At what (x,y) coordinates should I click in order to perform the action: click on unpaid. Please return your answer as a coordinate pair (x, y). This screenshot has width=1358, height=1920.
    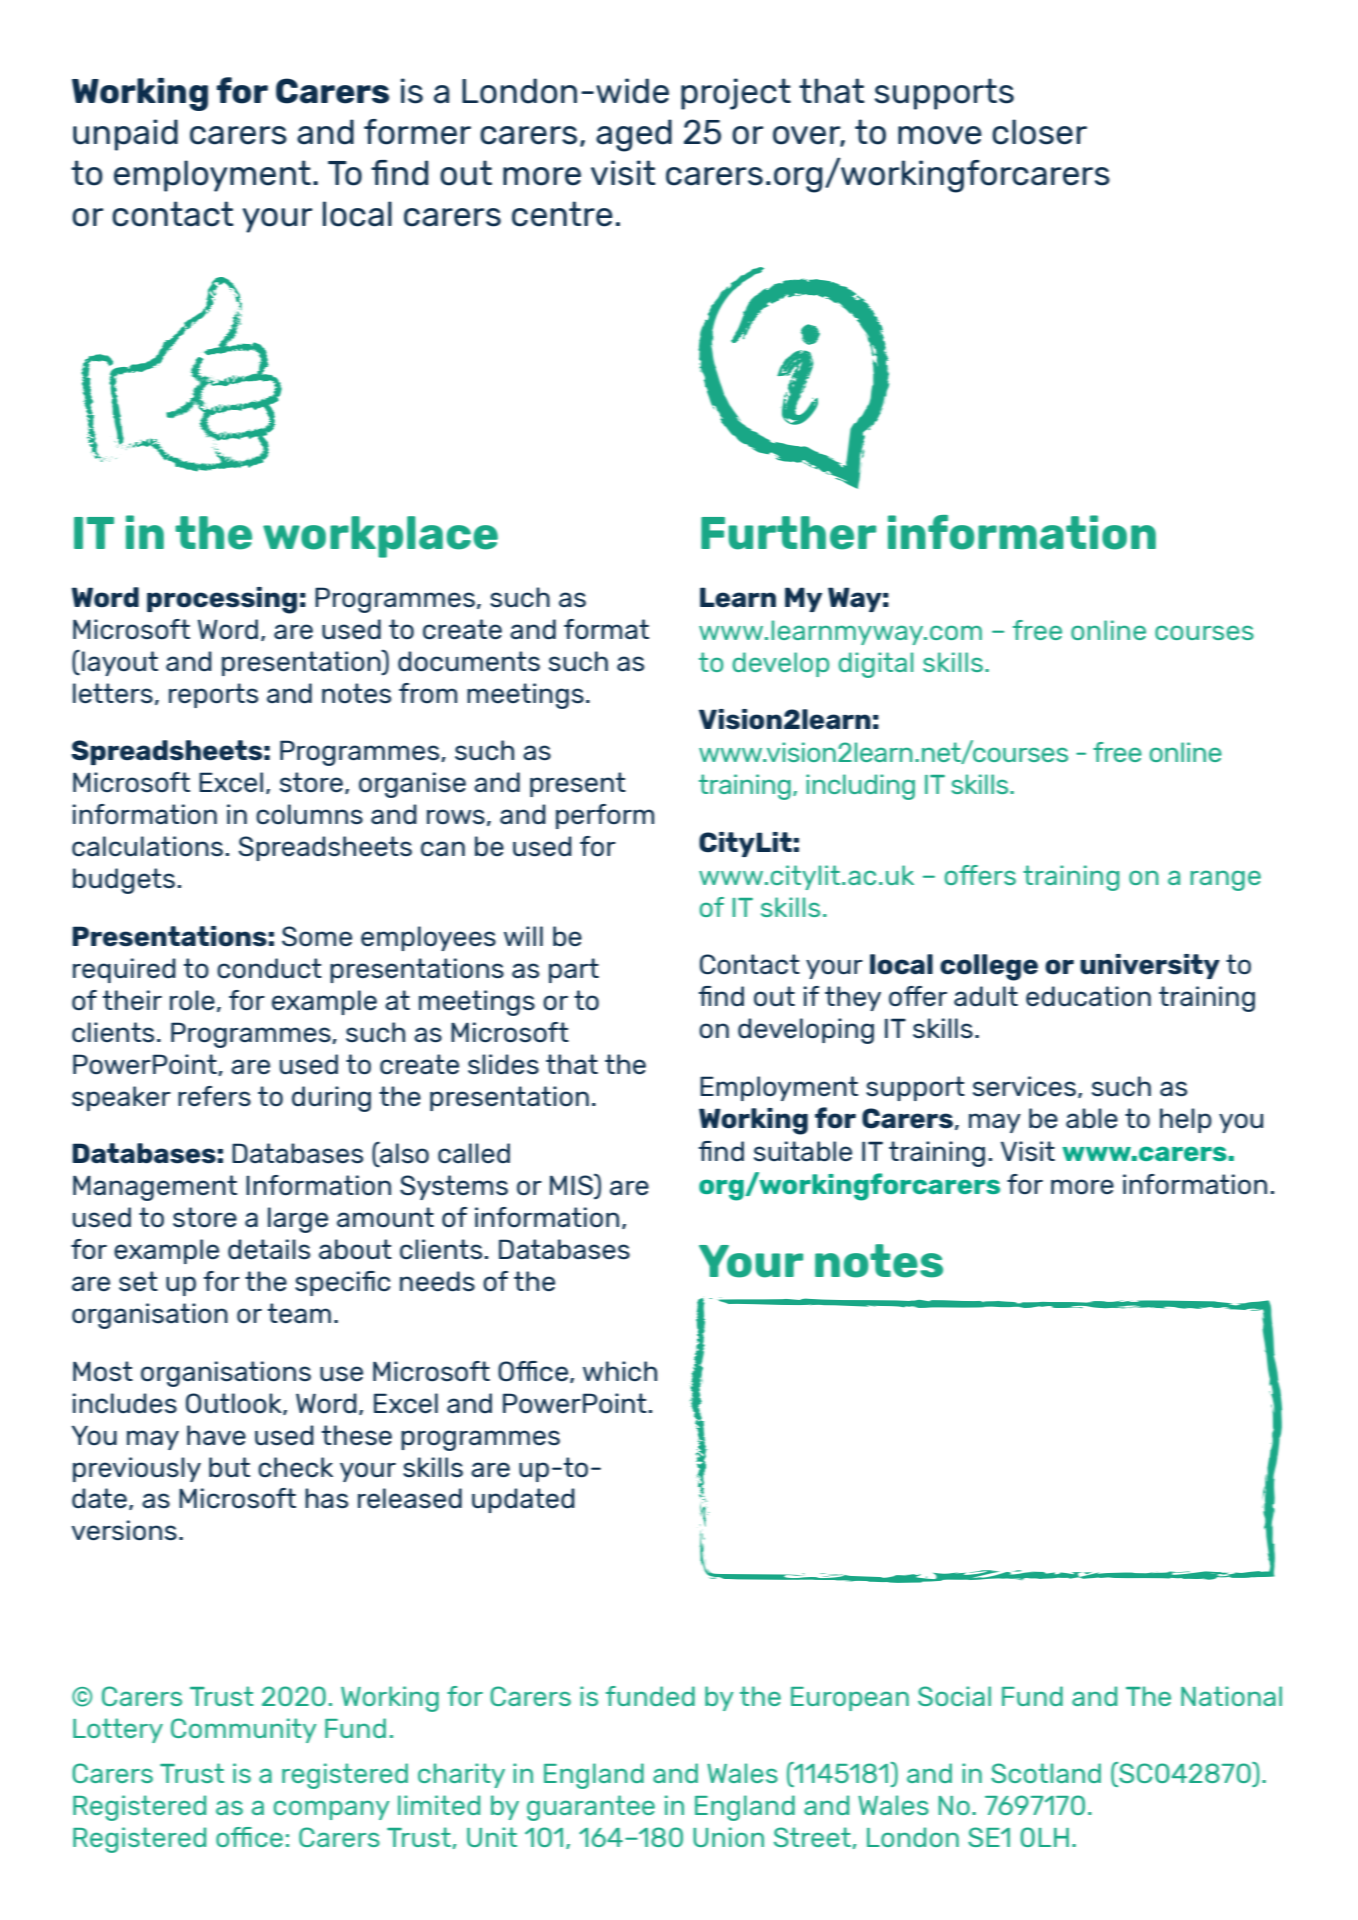
    Looking at the image, I should click on (125, 135).
